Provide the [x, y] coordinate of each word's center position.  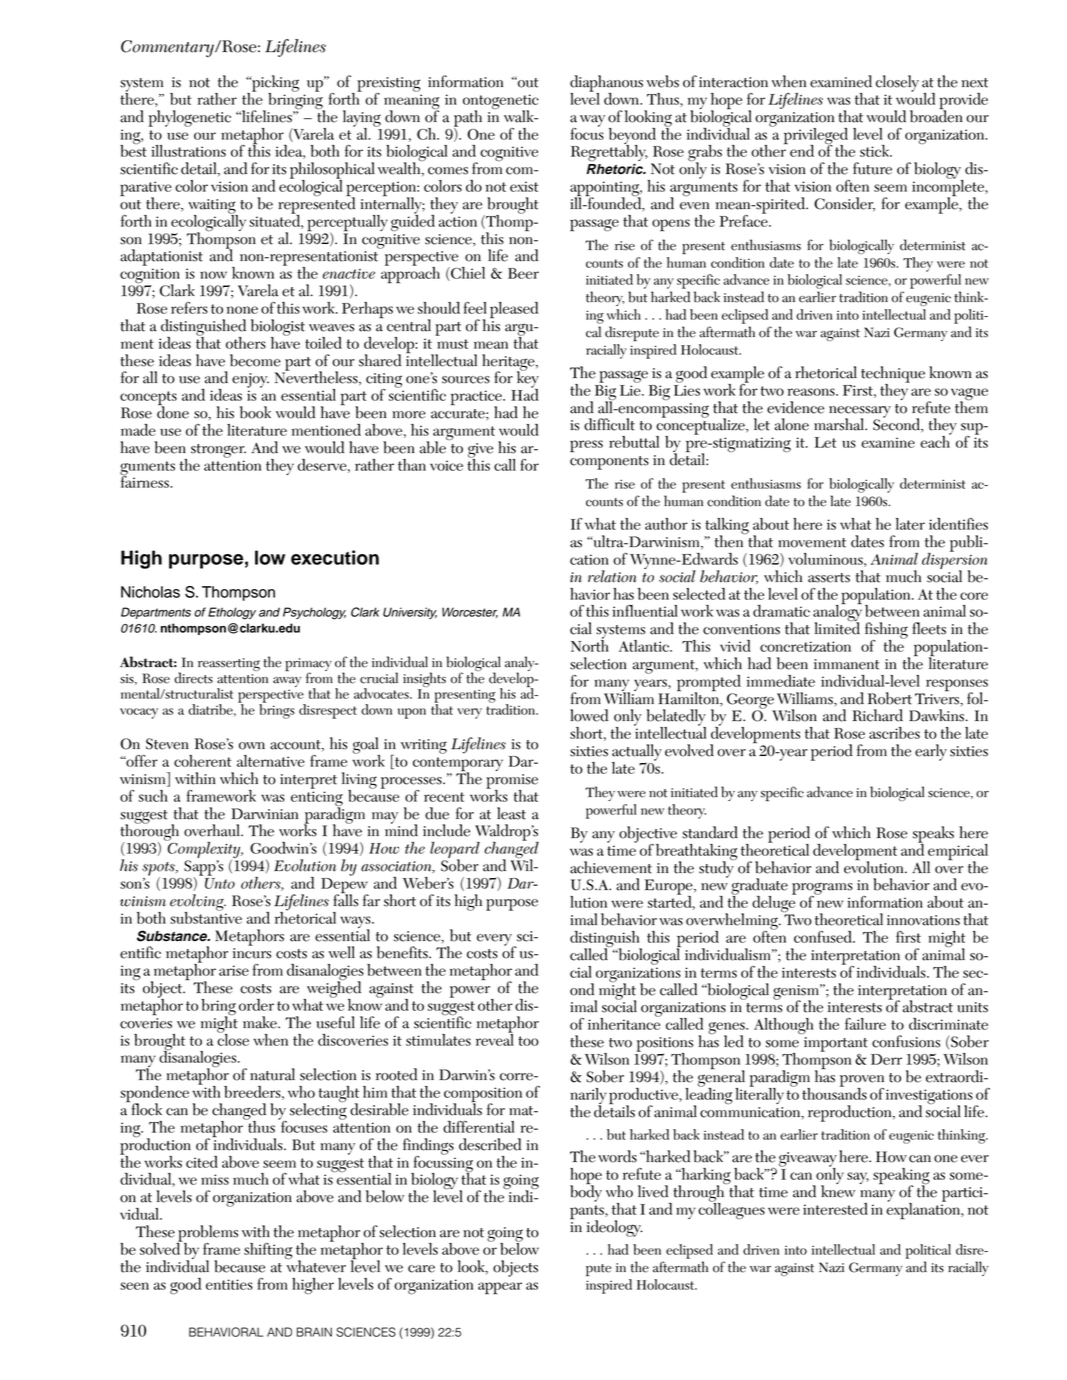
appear [500, 1288]
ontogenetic [501, 103]
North [590, 644]
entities [229, 1284]
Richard [877, 715]
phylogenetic [190, 118]
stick [876, 151]
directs [193, 678]
